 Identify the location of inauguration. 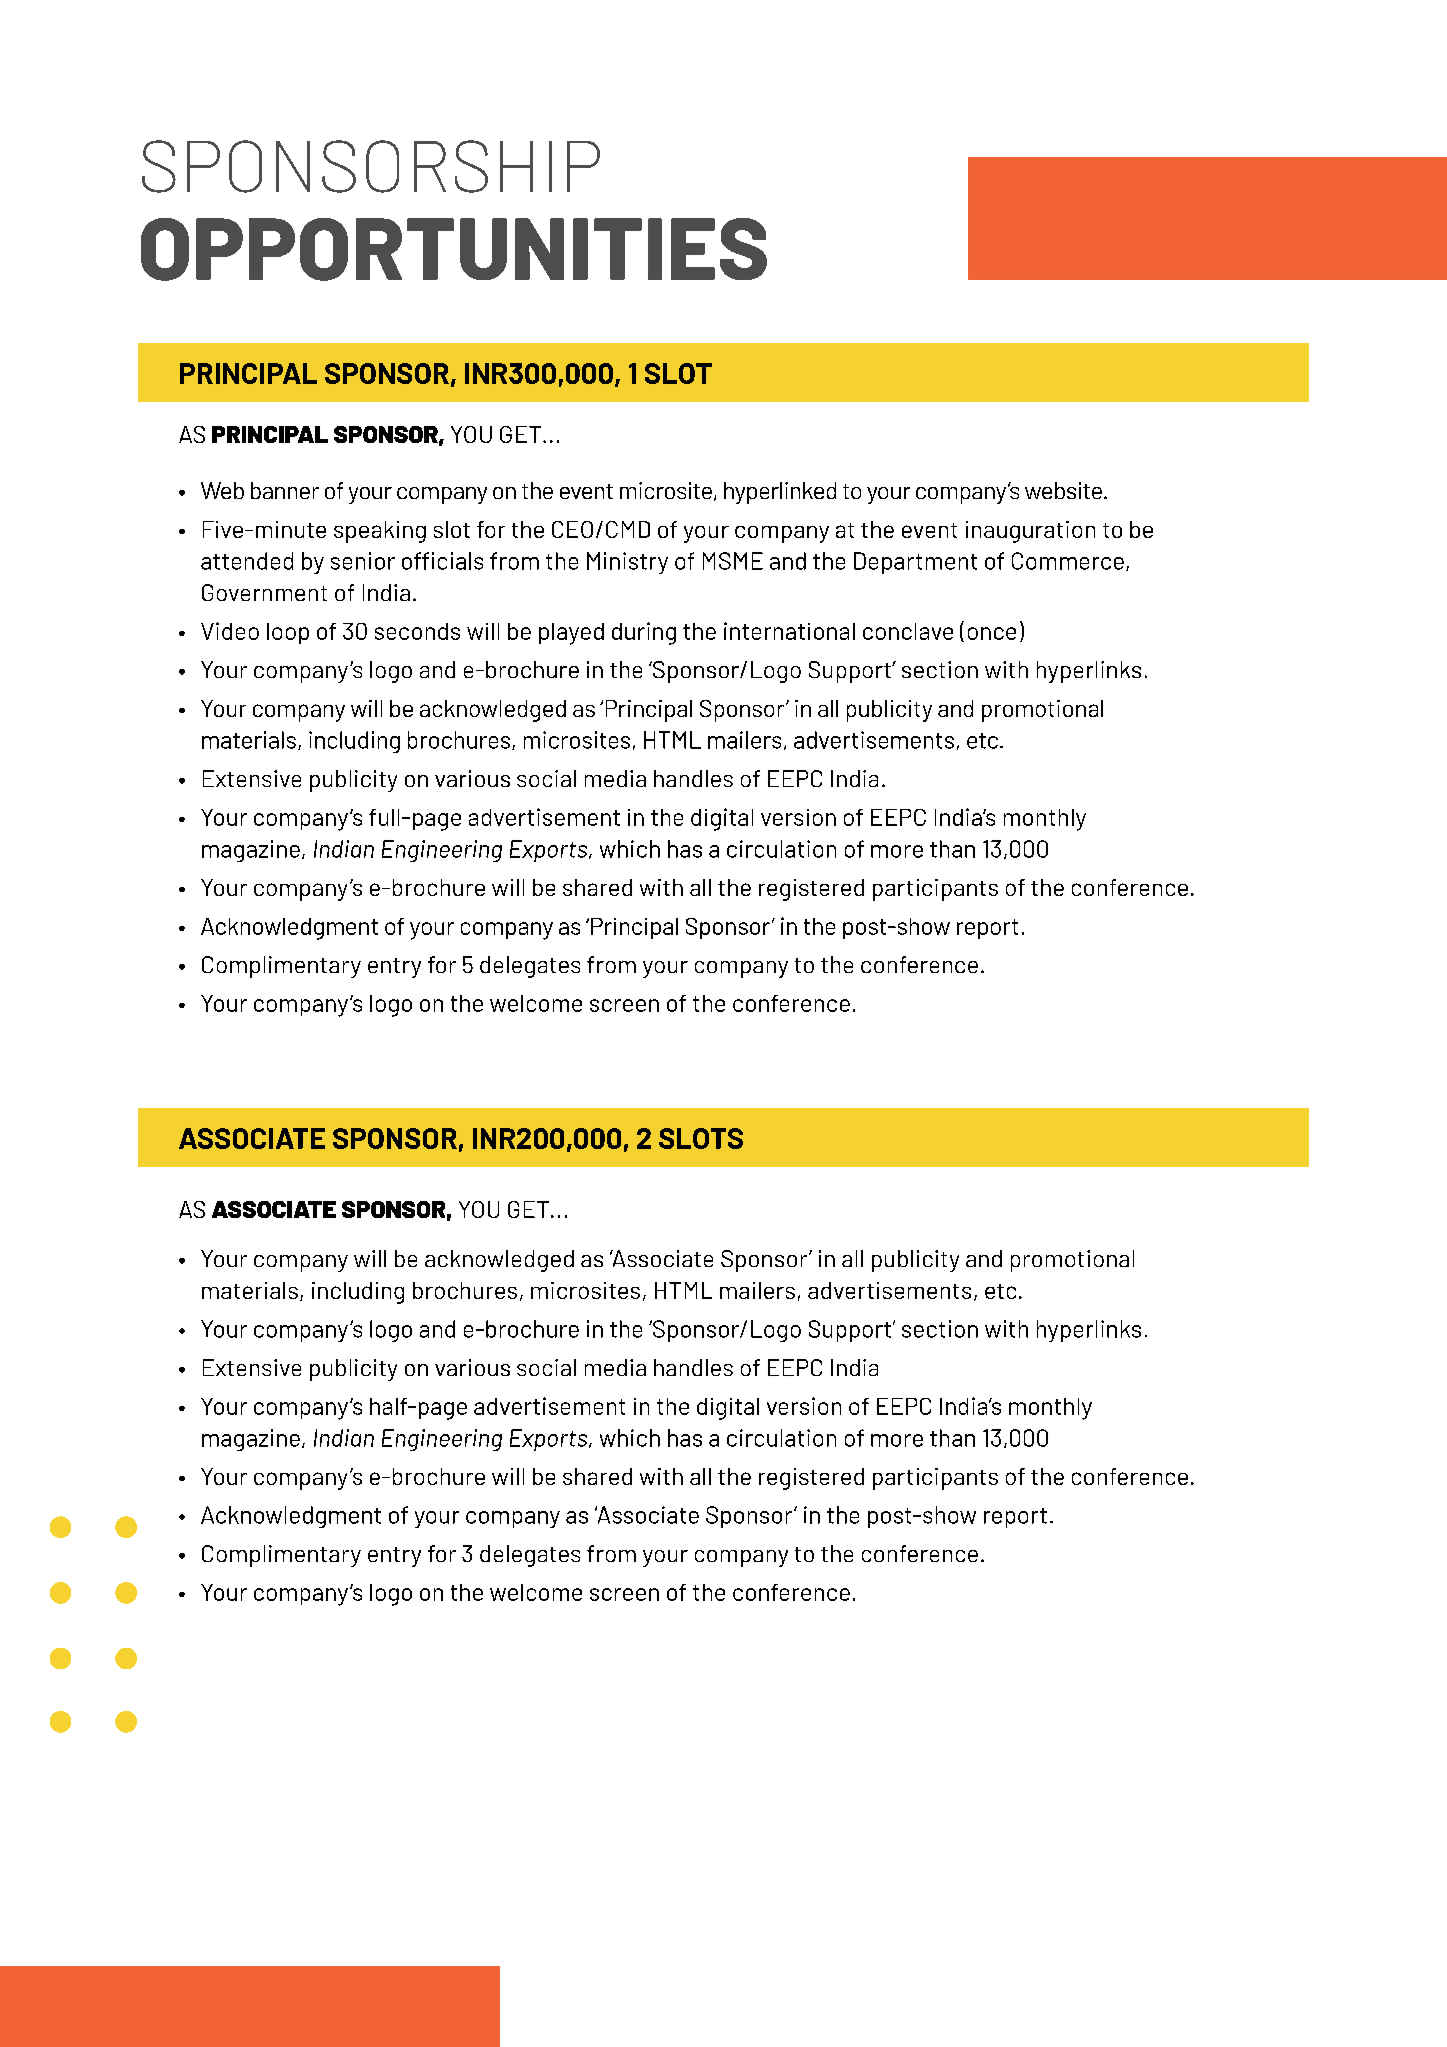
(1030, 532).
